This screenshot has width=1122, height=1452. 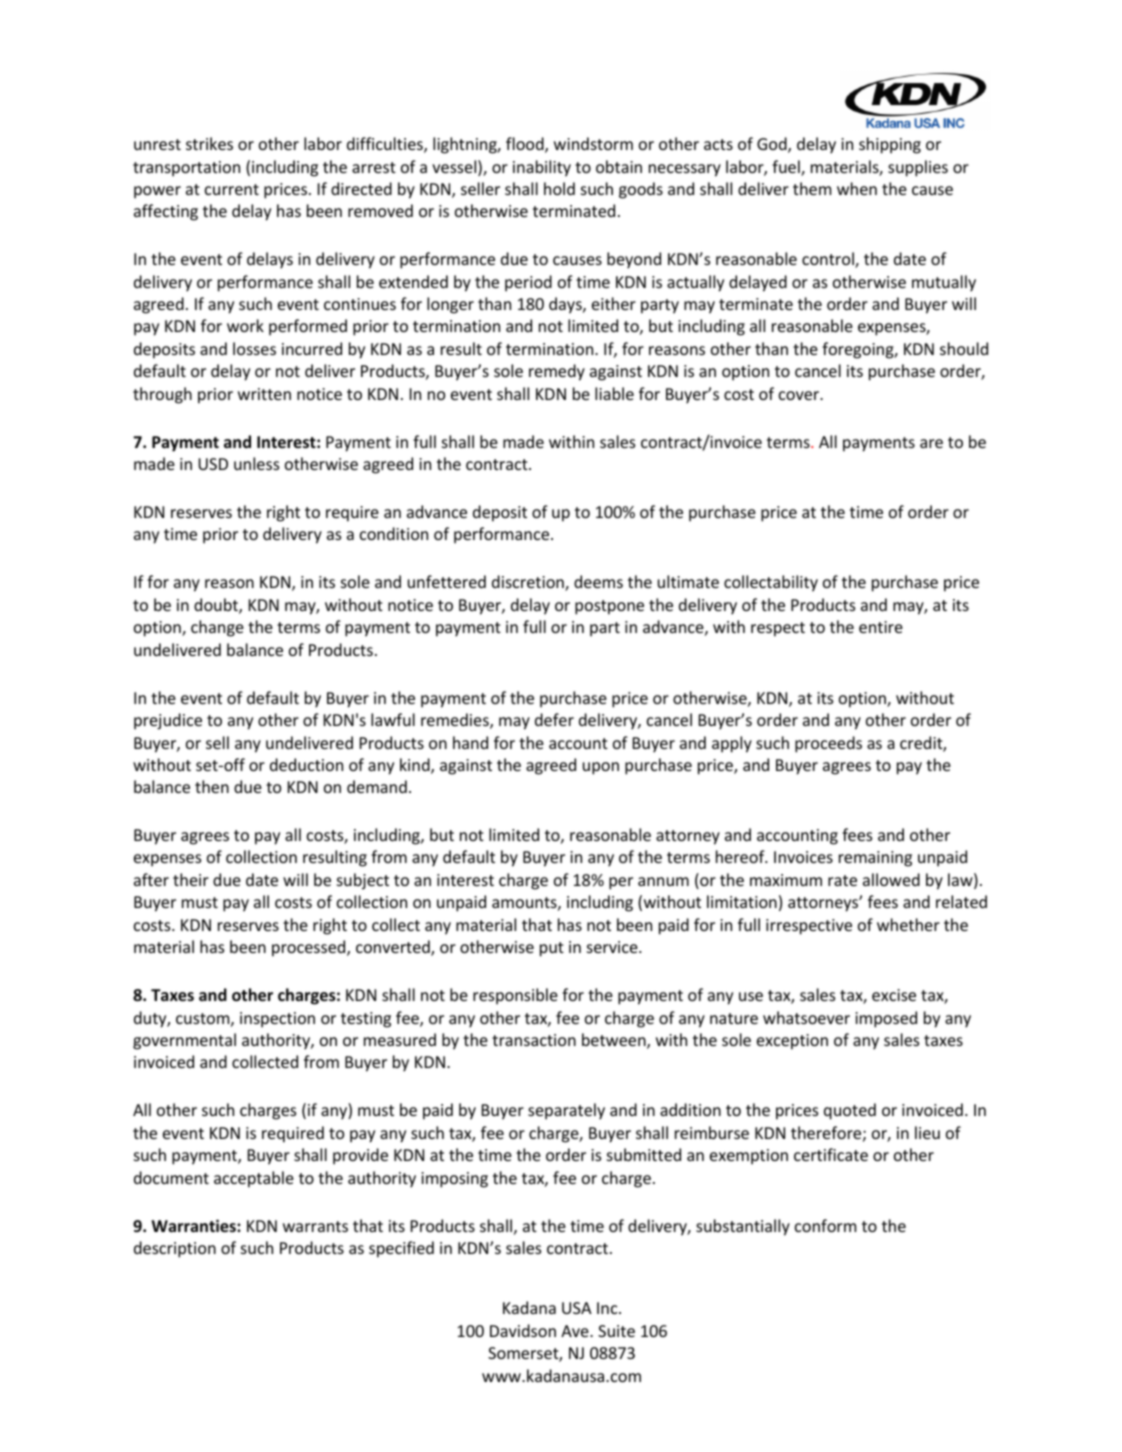 What do you see at coordinates (559, 188) in the screenshot?
I see `hold` at bounding box center [559, 188].
